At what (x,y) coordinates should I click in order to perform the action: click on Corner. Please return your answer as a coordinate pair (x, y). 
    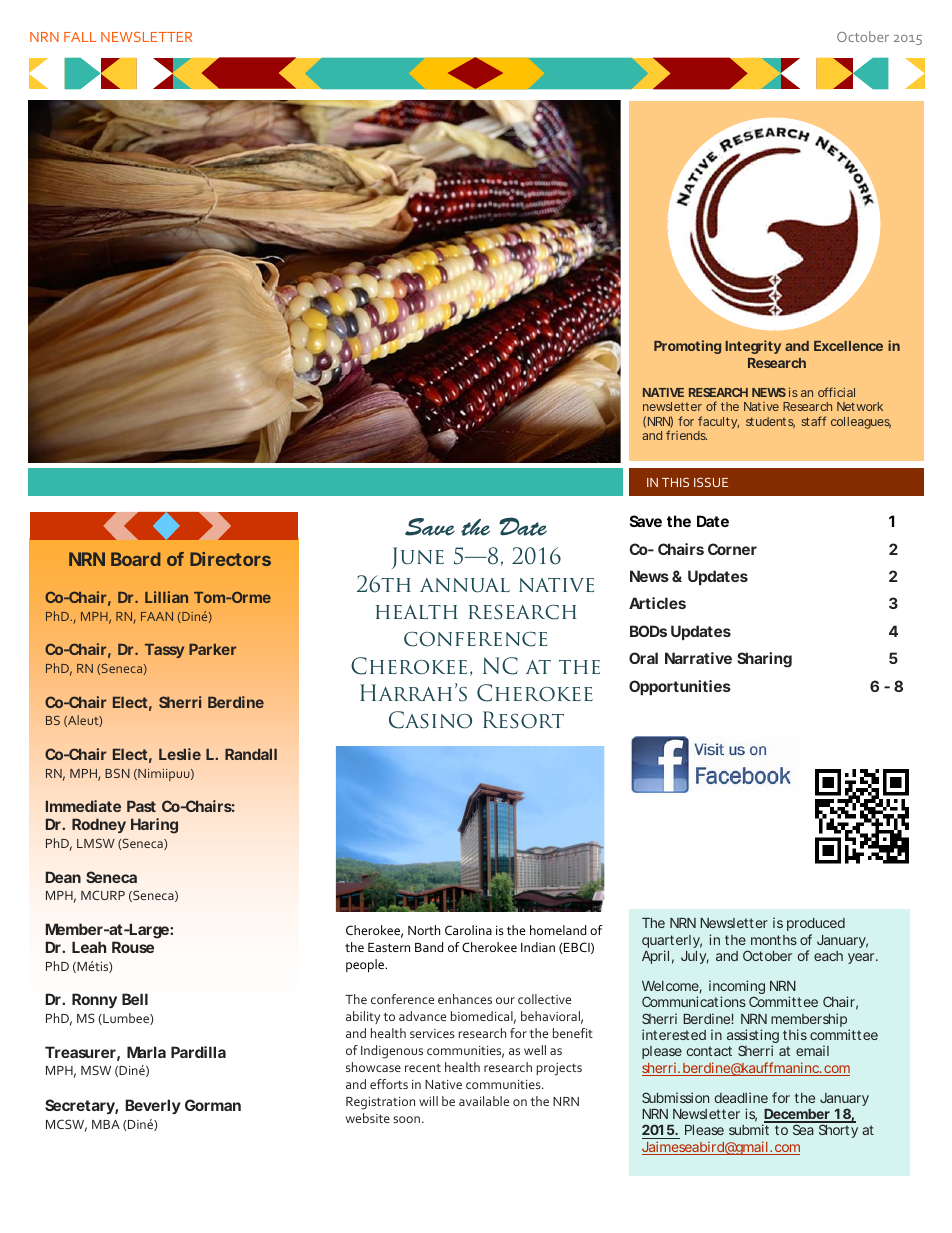
    Looking at the image, I should click on (732, 549).
